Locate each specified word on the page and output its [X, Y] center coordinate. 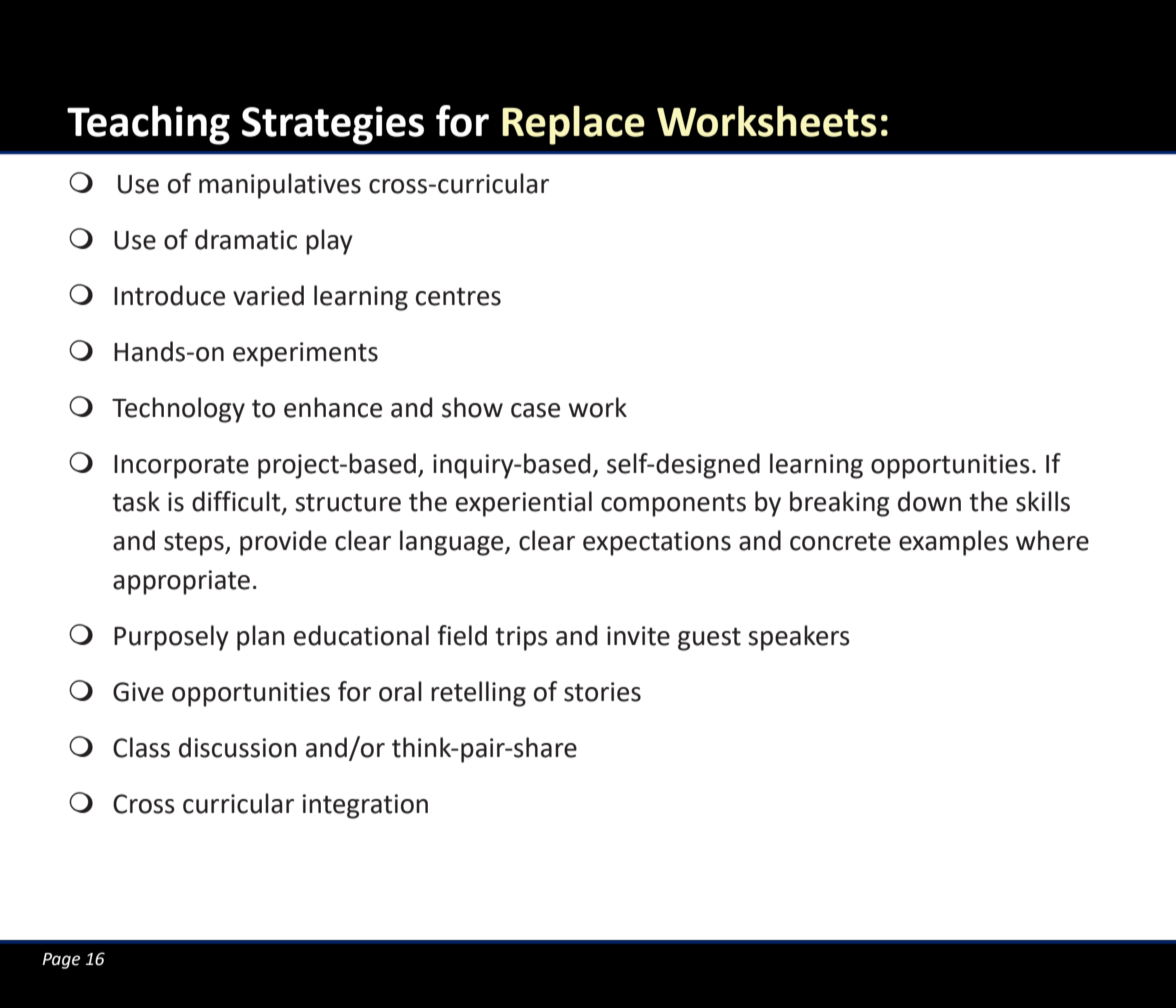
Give [138, 692]
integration [365, 806]
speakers [799, 638]
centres [458, 297]
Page [61, 961]
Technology [178, 410]
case [535, 410]
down [929, 501]
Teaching [148, 125]
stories [602, 692]
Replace [573, 125]
